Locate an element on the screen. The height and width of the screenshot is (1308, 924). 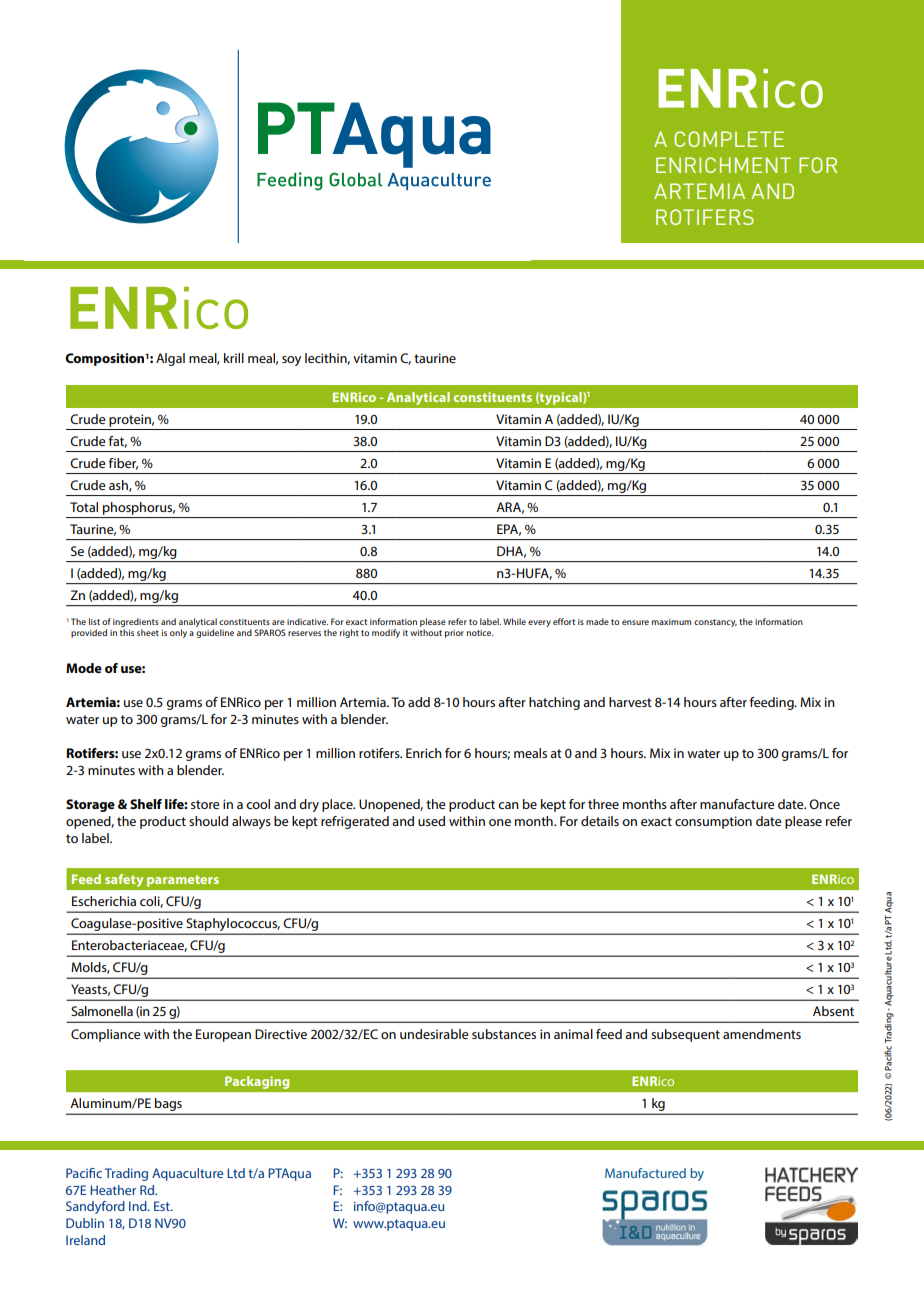
substances is located at coordinates (504, 1034).
